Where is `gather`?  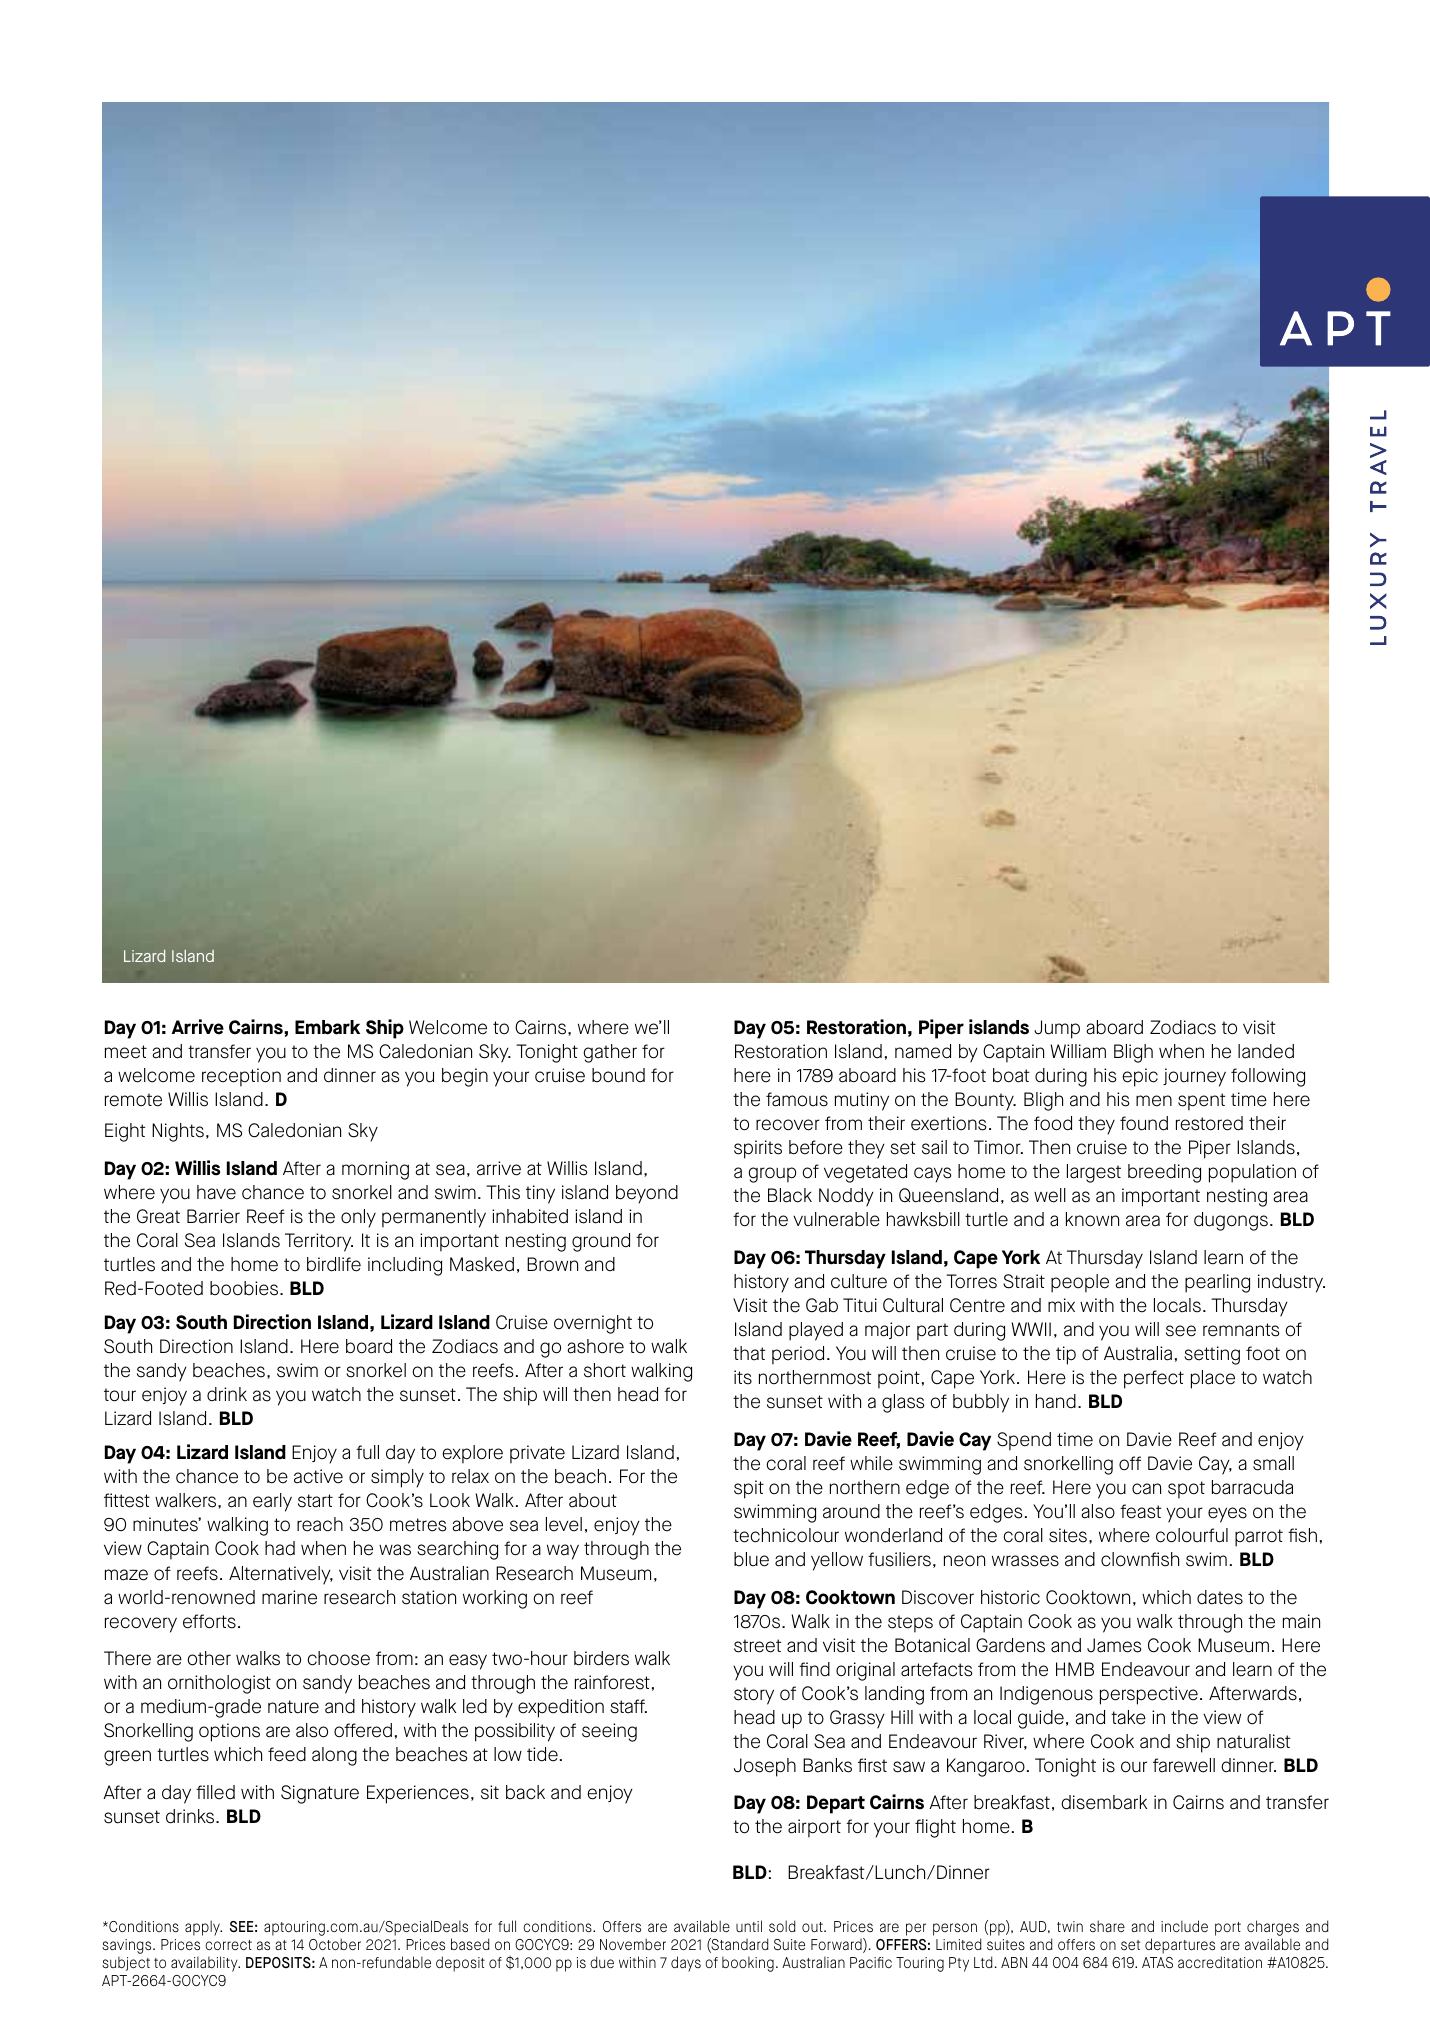 gather is located at coordinates (610, 1053).
